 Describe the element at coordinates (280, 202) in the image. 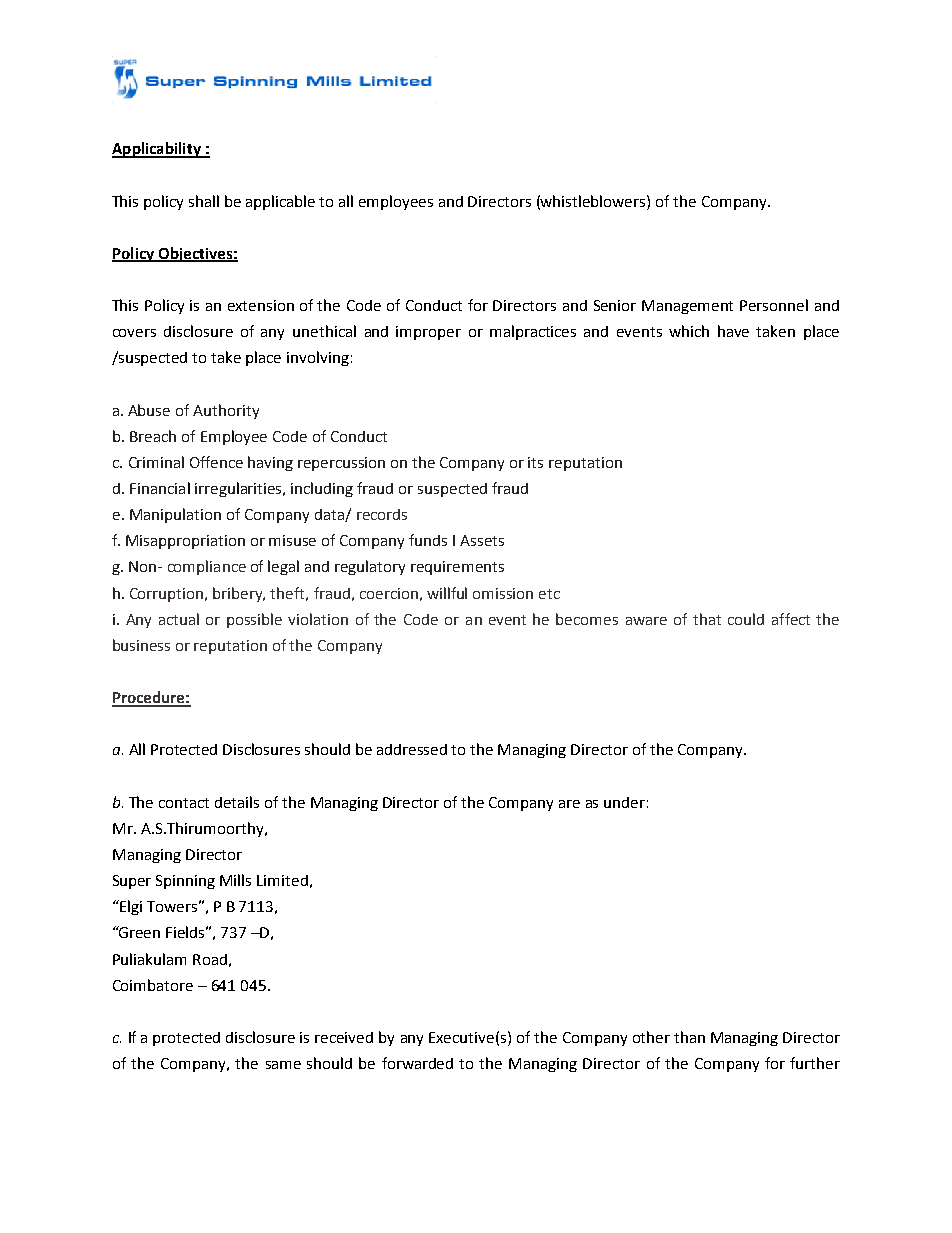

I see `applicable` at that location.
